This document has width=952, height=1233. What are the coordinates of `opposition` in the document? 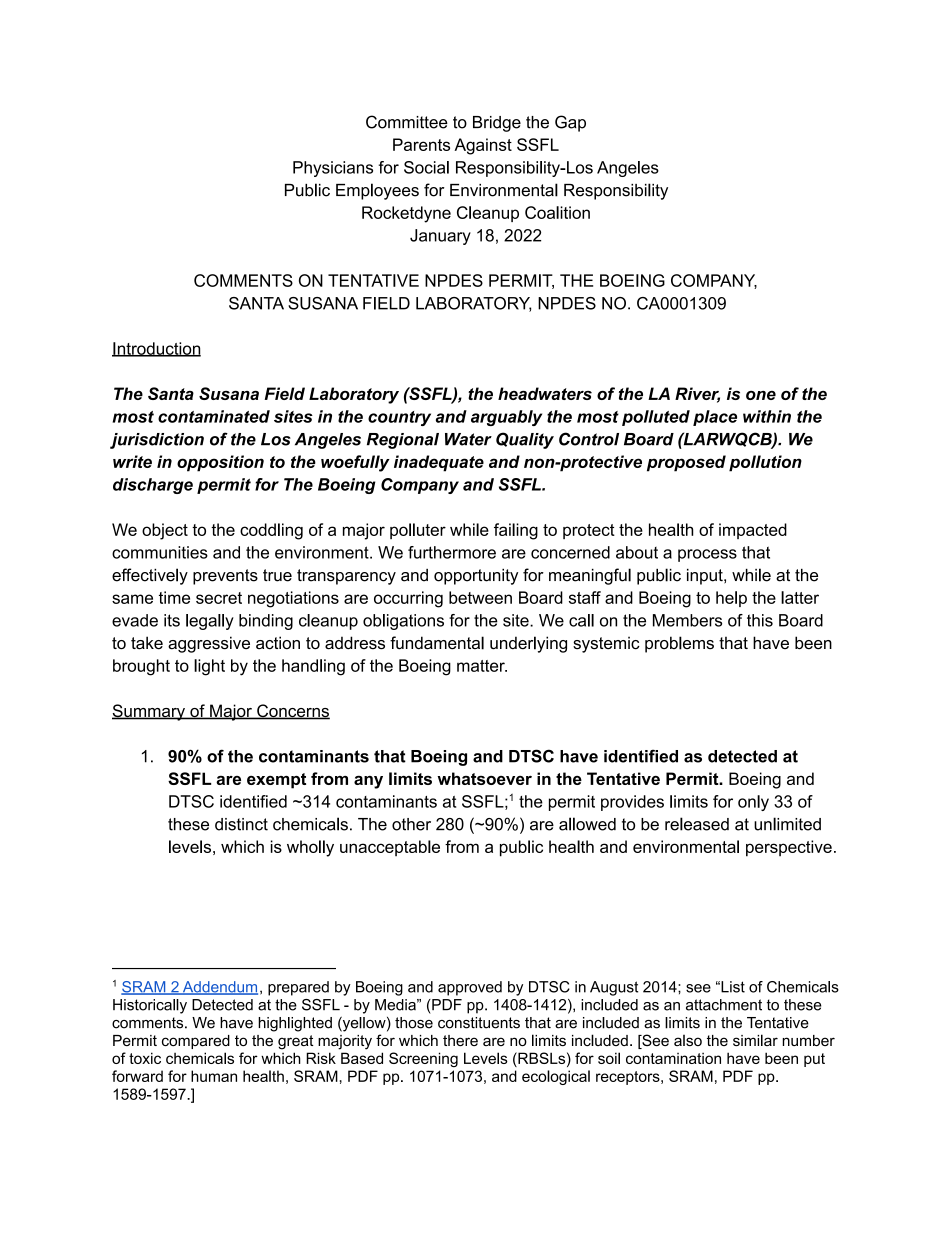 It's located at (220, 463).
